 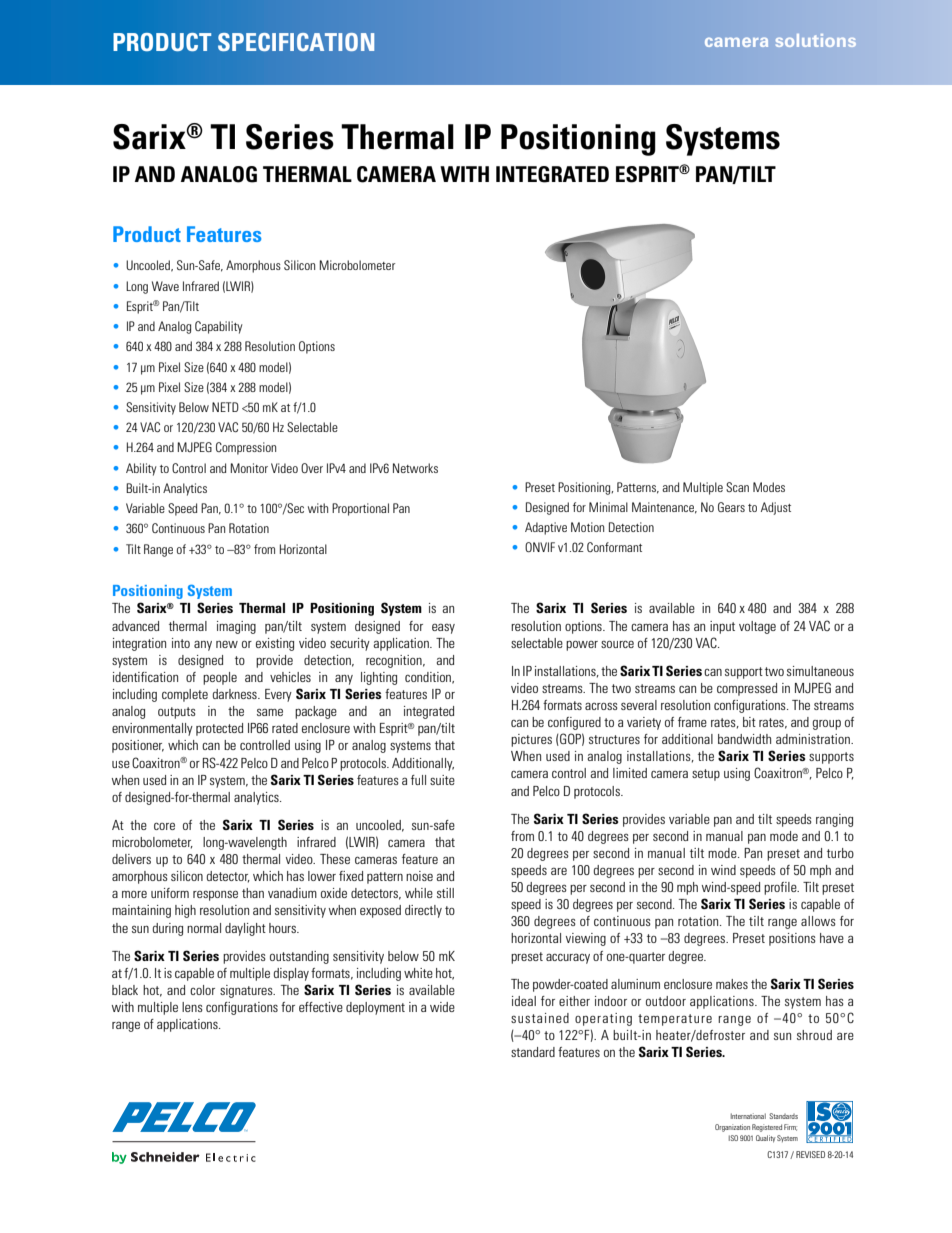 I want to click on Scan, so click(x=737, y=487).
